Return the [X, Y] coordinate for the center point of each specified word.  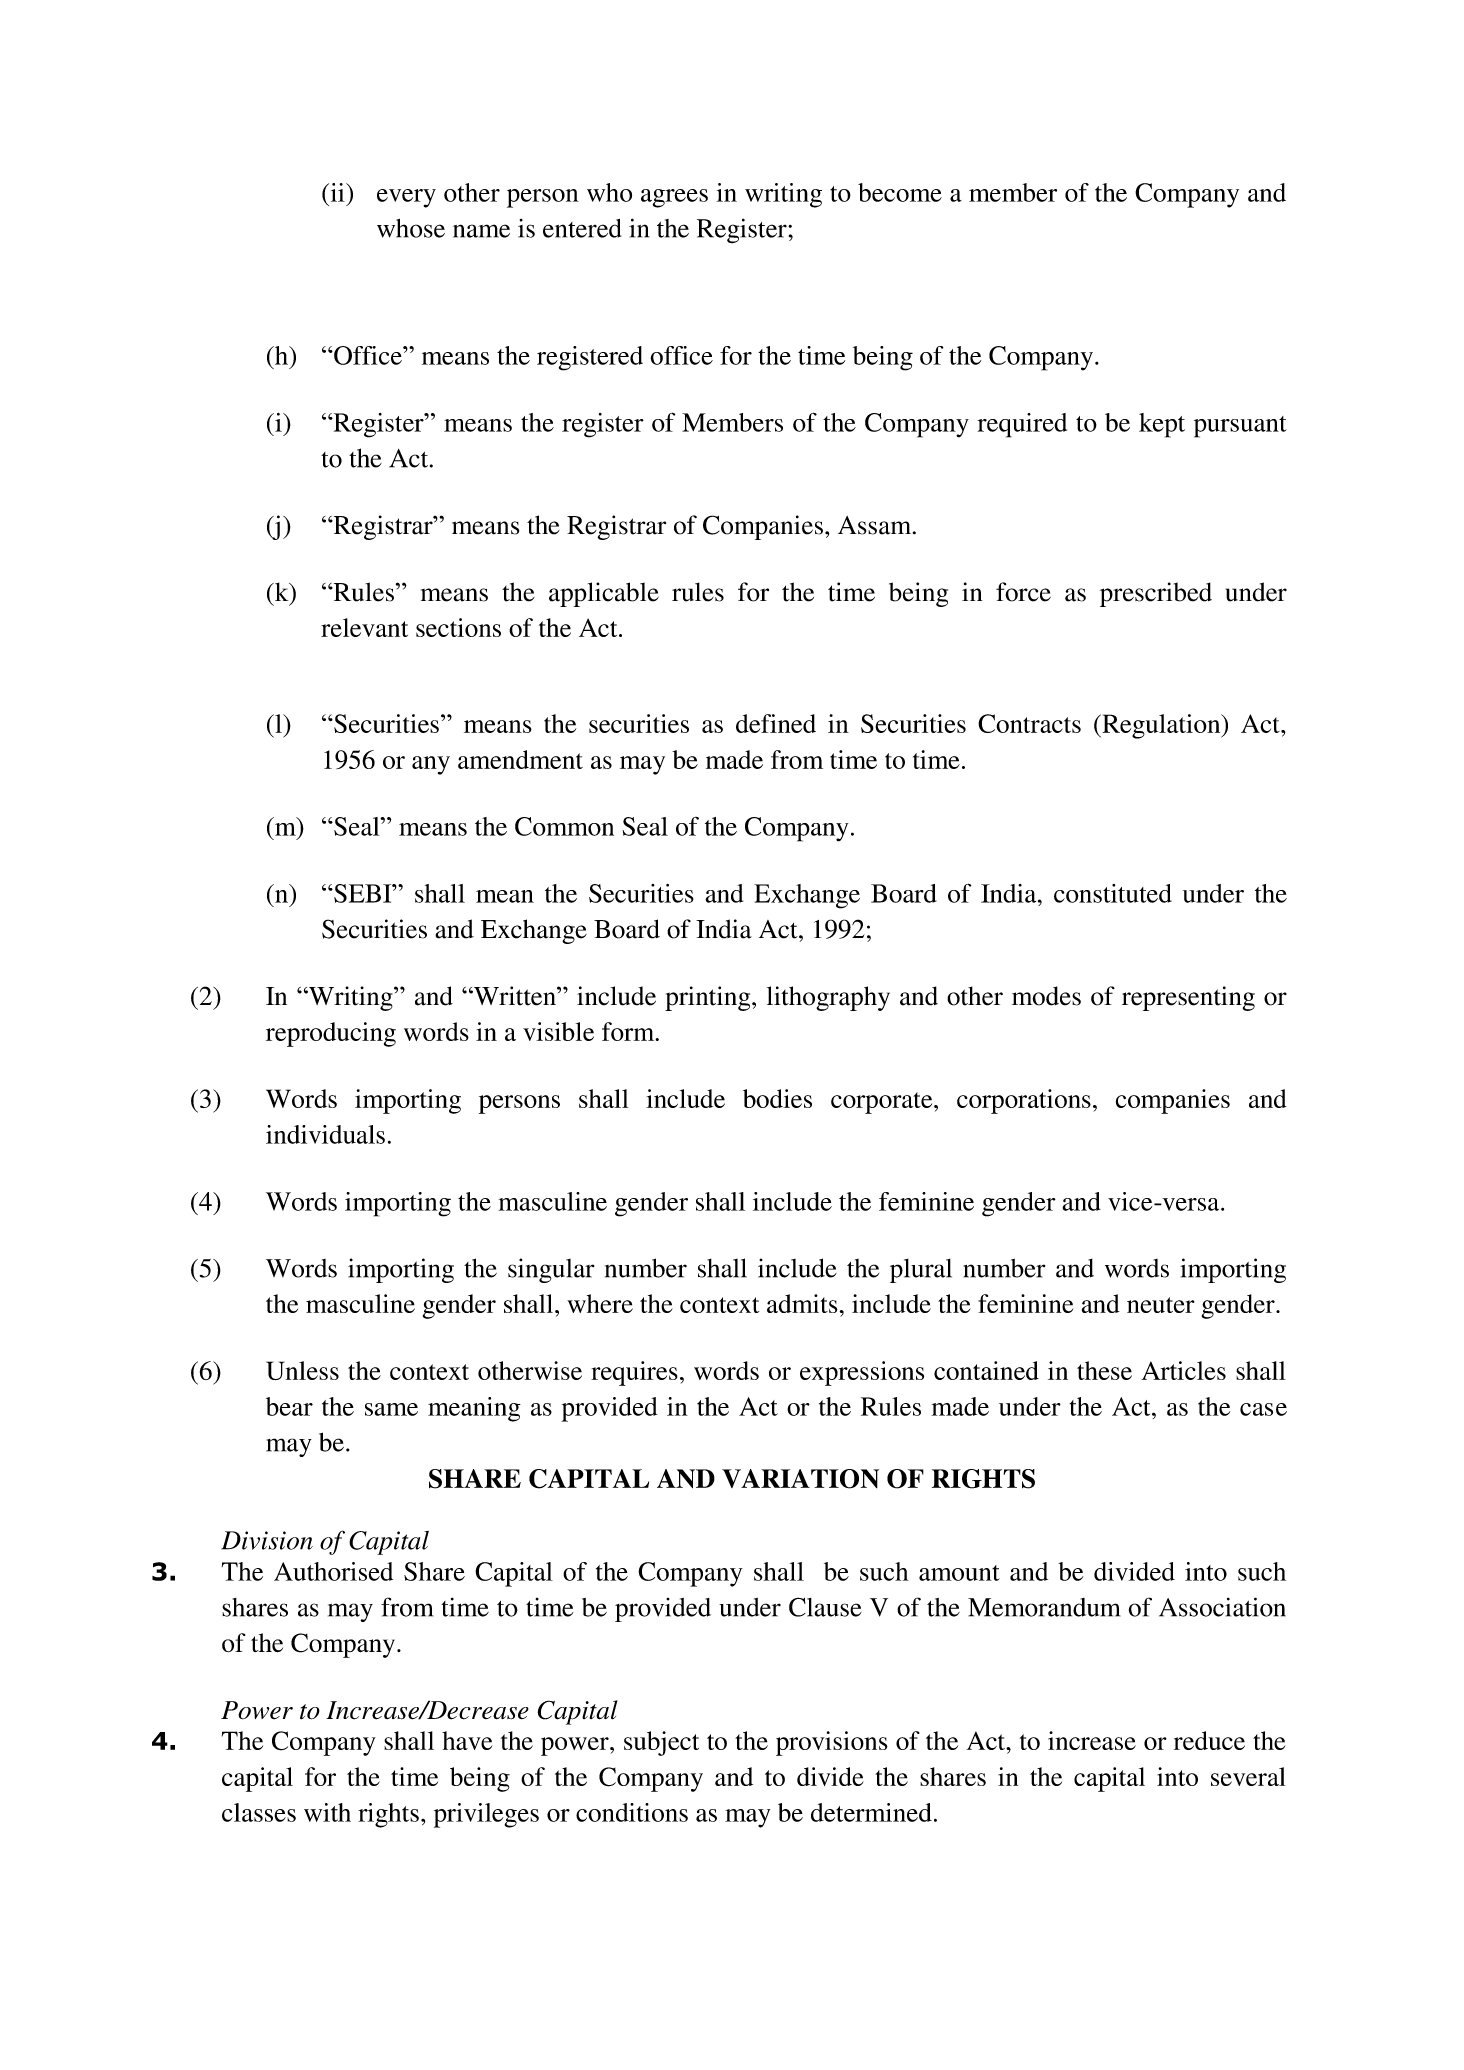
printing [709, 998]
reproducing [331, 1034]
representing [1188, 998]
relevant [364, 627]
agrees [674, 198]
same [391, 1409]
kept [1162, 425]
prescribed [1156, 594]
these [1104, 1370]
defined [776, 723]
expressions [862, 1373]
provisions [832, 1743]
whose [411, 228]
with [327, 1812]
